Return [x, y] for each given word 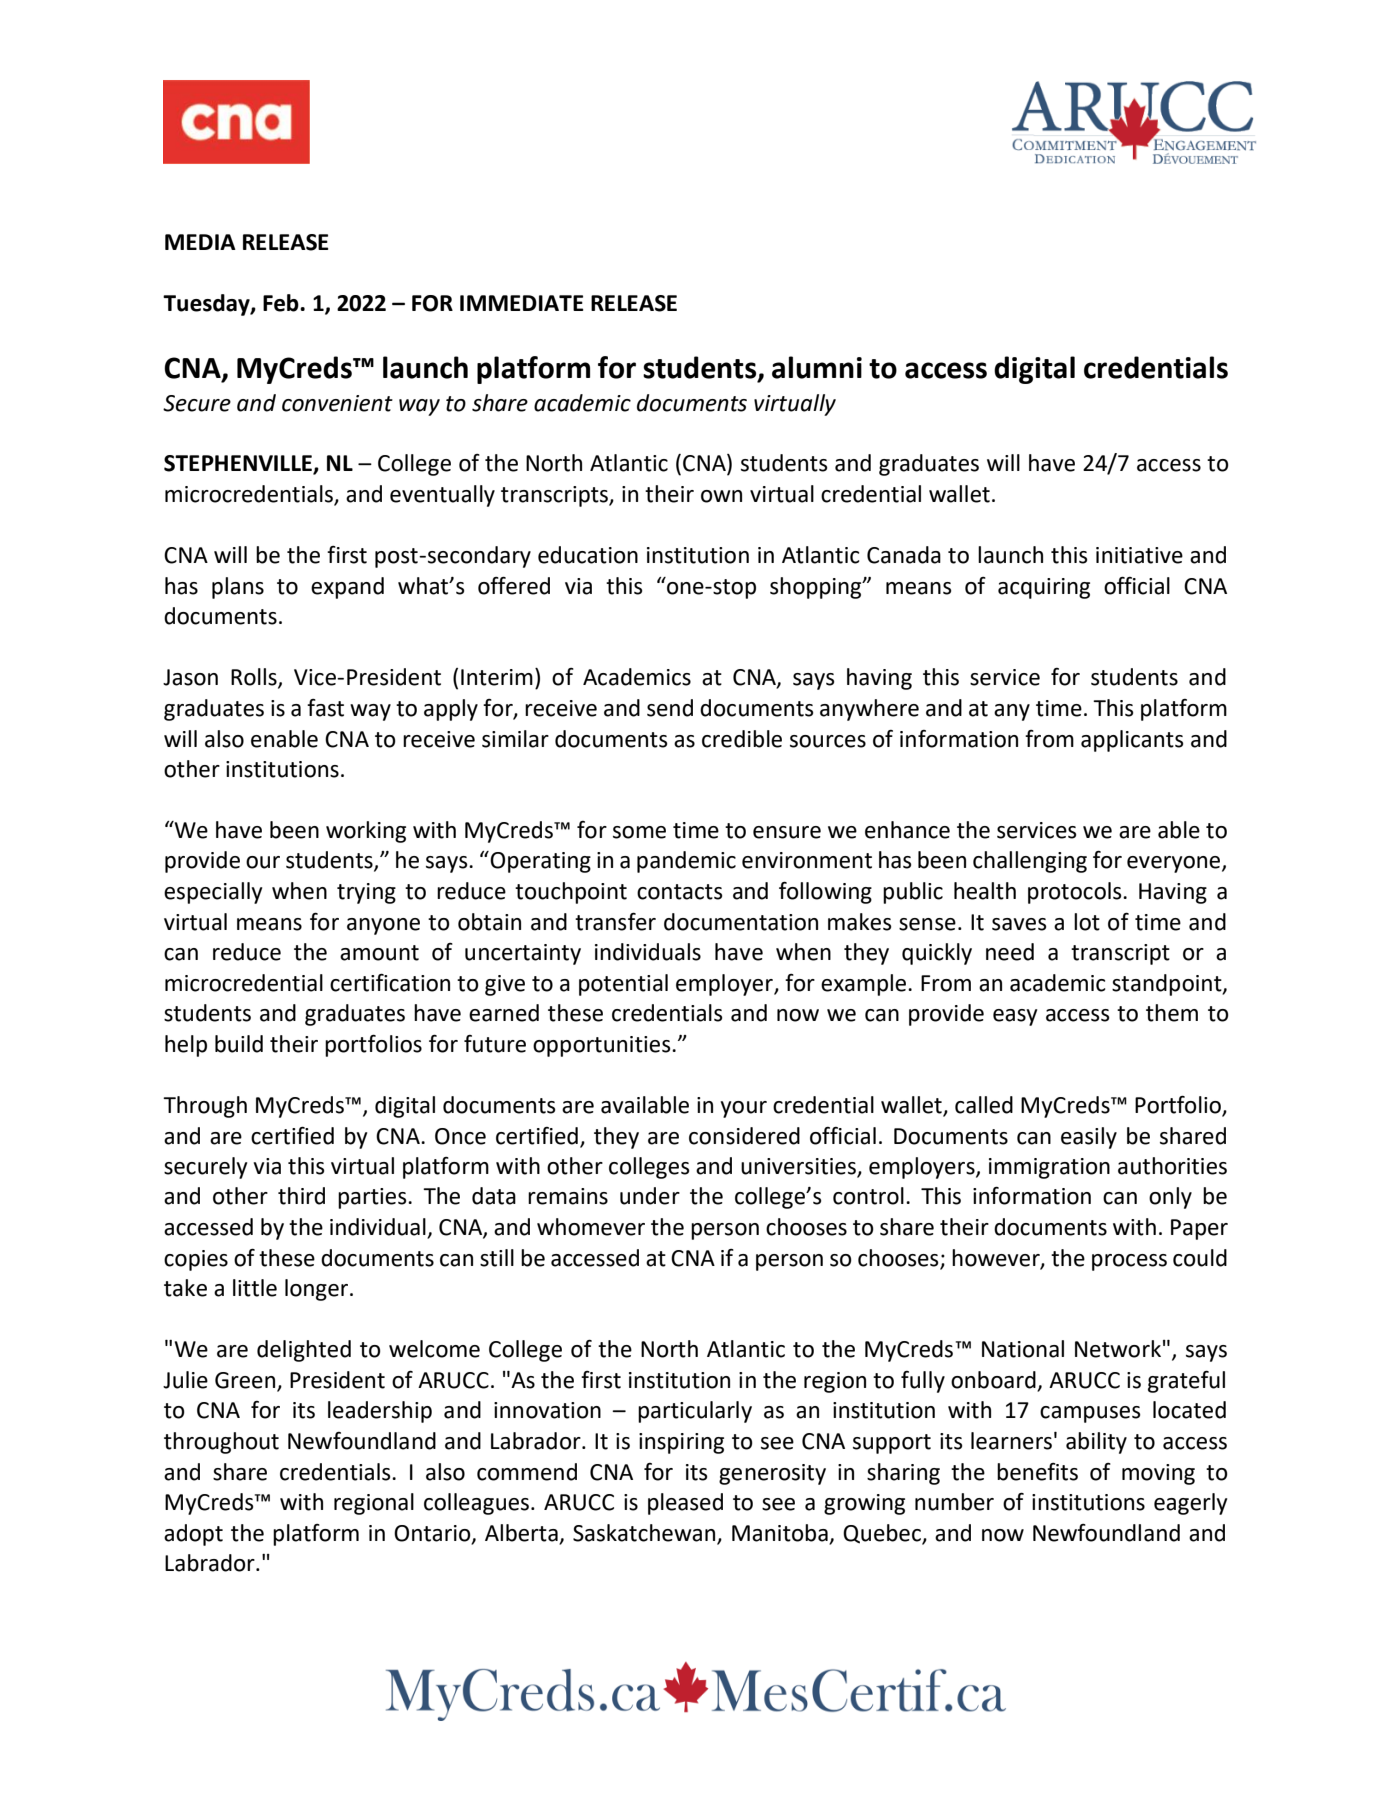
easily [1089, 1138]
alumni [817, 367]
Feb [282, 303]
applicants [1132, 741]
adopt [193, 1535]
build [239, 1044]
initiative [1139, 555]
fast [325, 708]
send [670, 708]
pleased [685, 1504]
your [743, 1109]
